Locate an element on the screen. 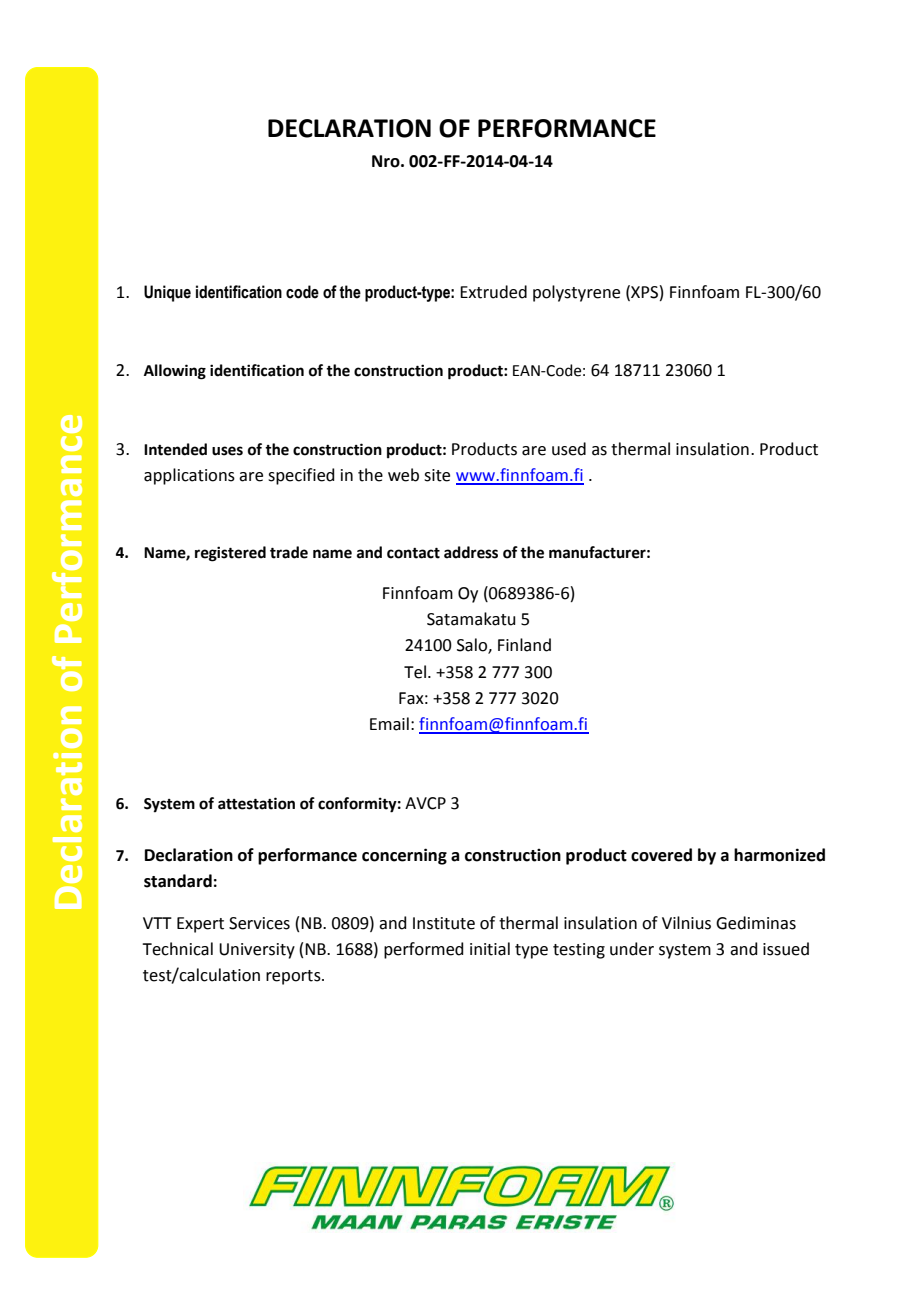 The image size is (924, 1308). Tel is located at coordinates (415, 672).
